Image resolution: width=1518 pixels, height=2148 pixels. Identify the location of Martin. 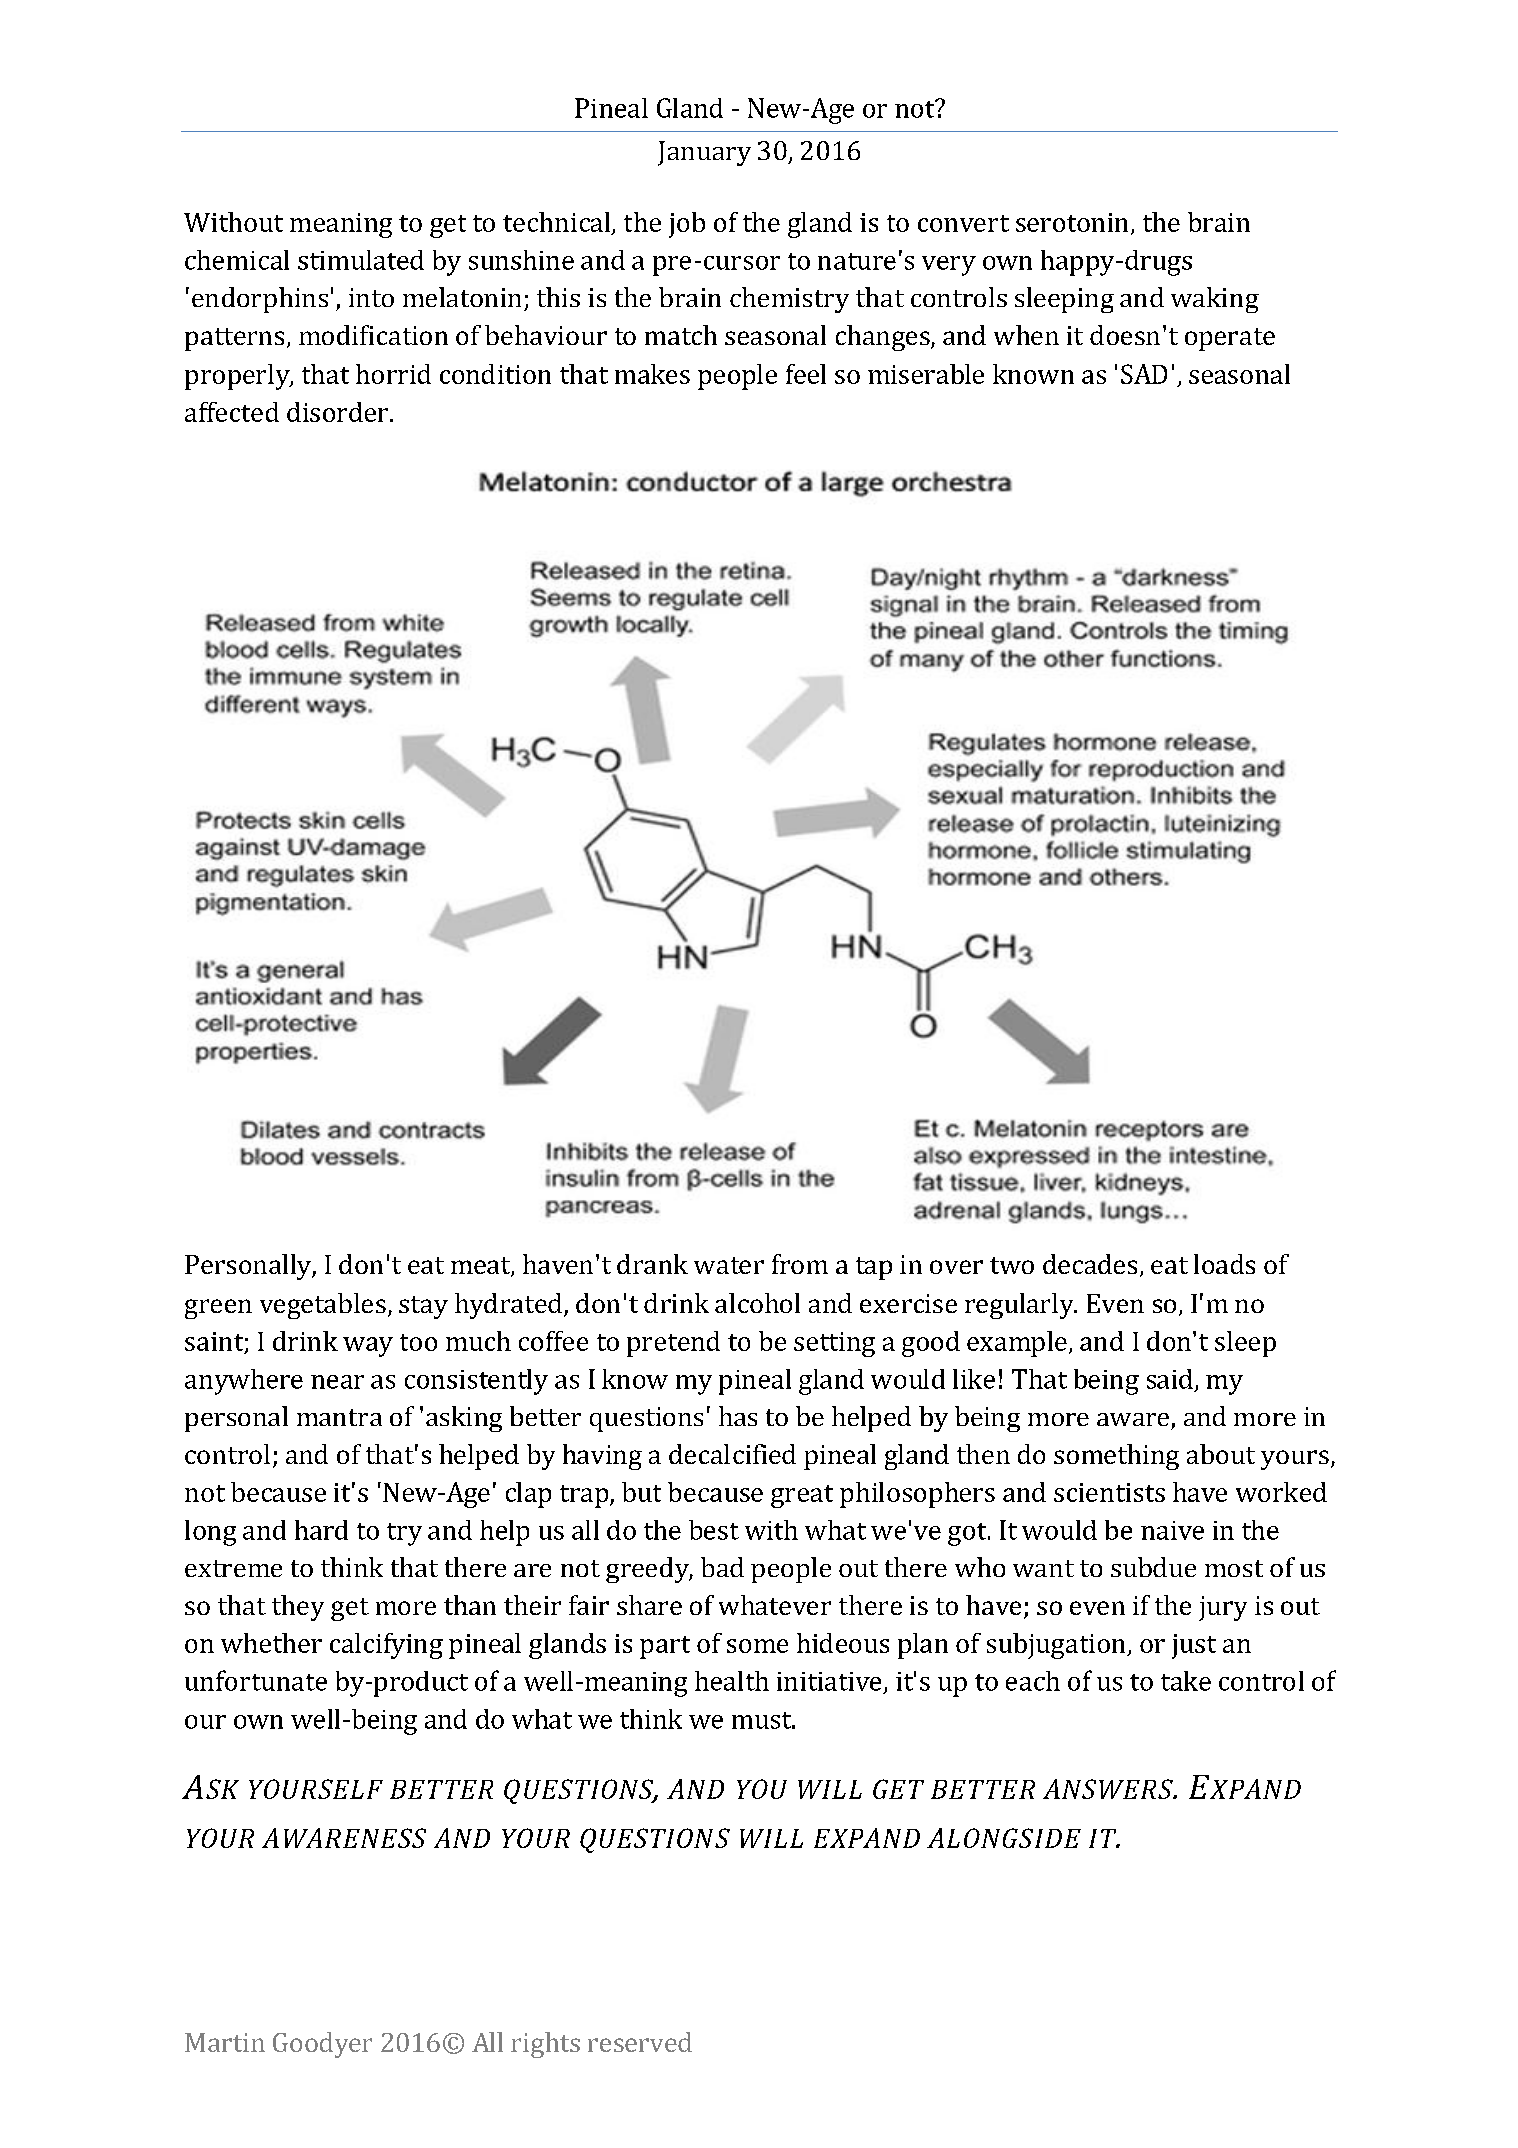
(225, 2042).
